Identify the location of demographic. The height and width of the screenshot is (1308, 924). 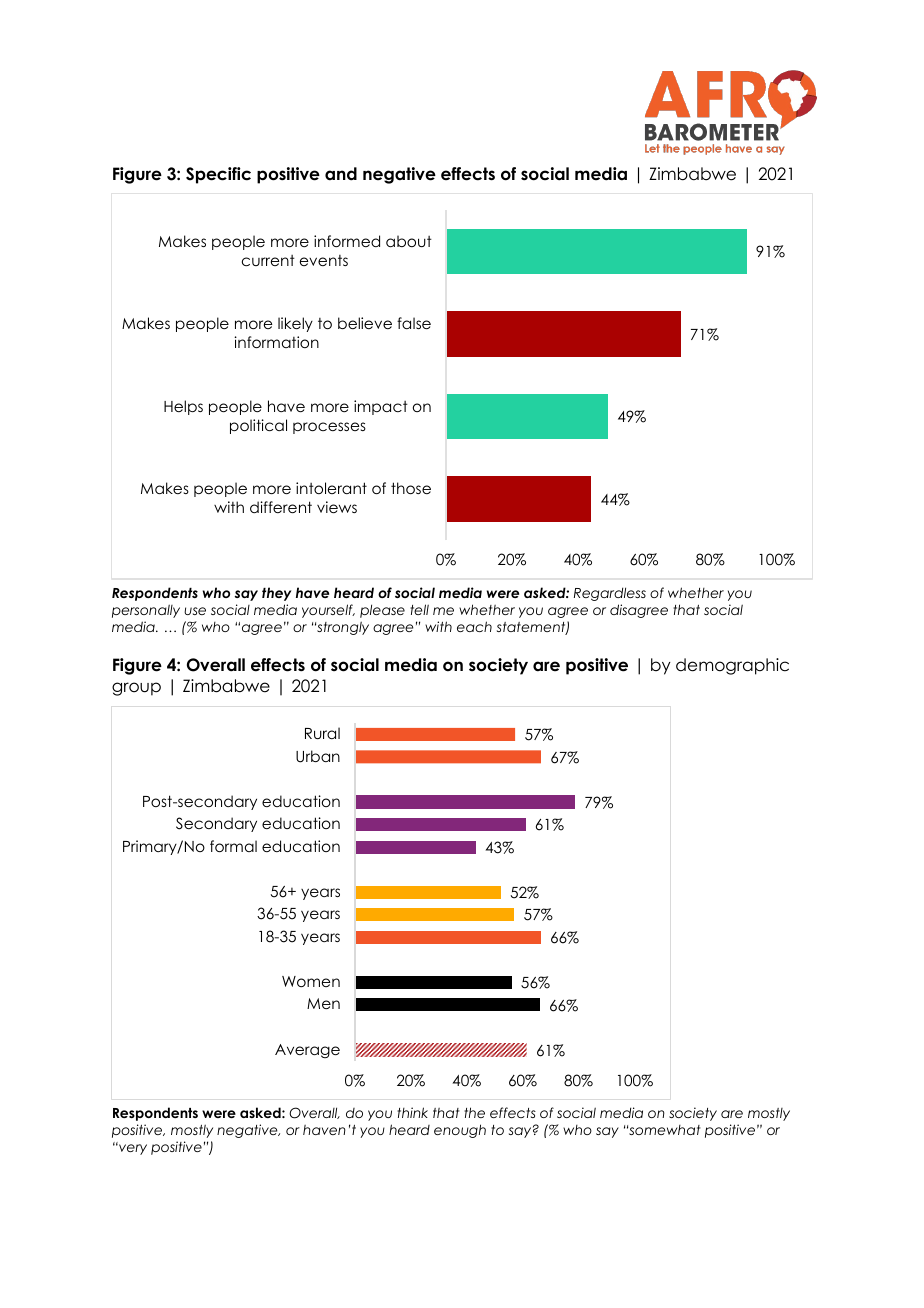
(732, 666).
